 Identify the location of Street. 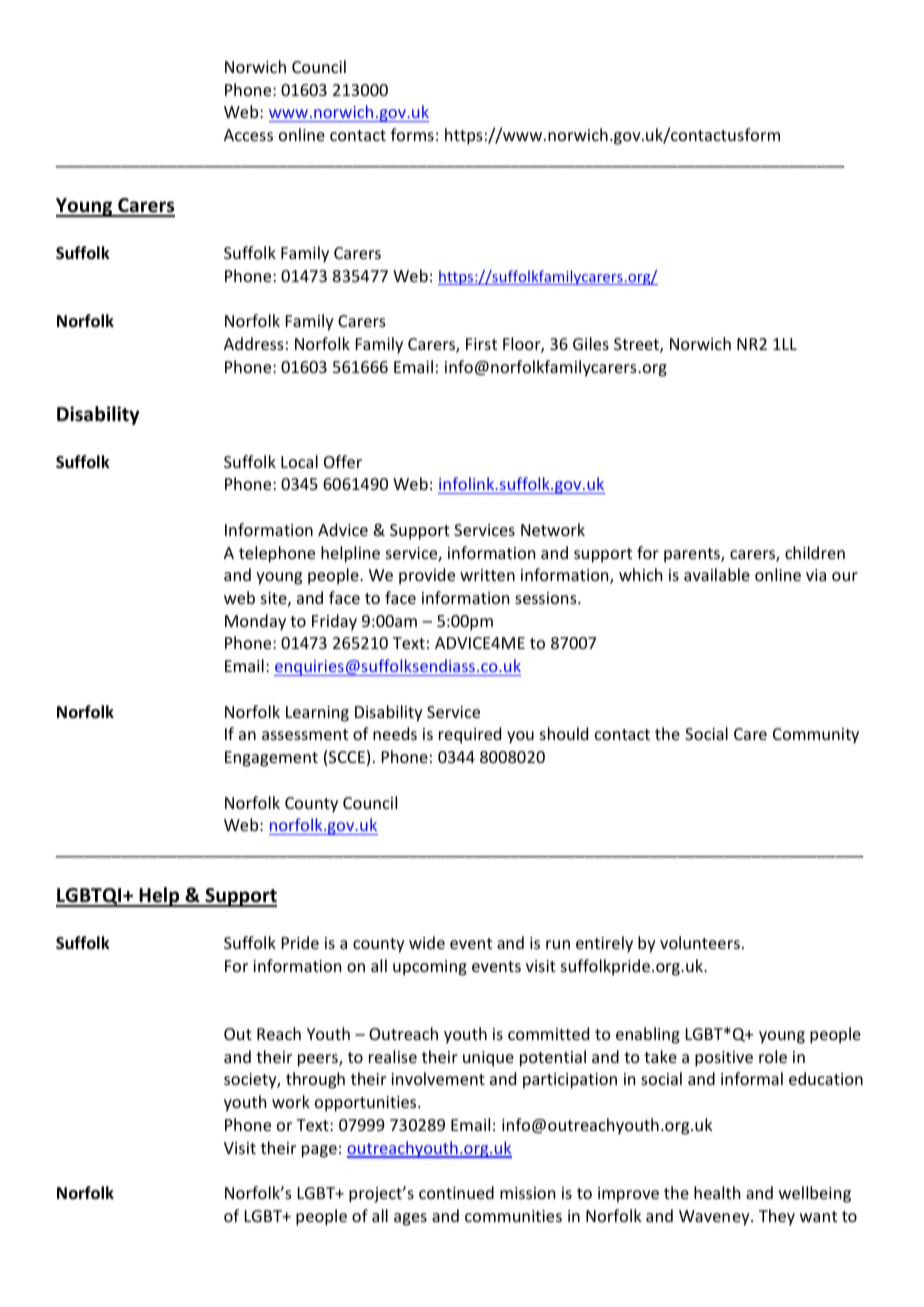
(637, 345).
